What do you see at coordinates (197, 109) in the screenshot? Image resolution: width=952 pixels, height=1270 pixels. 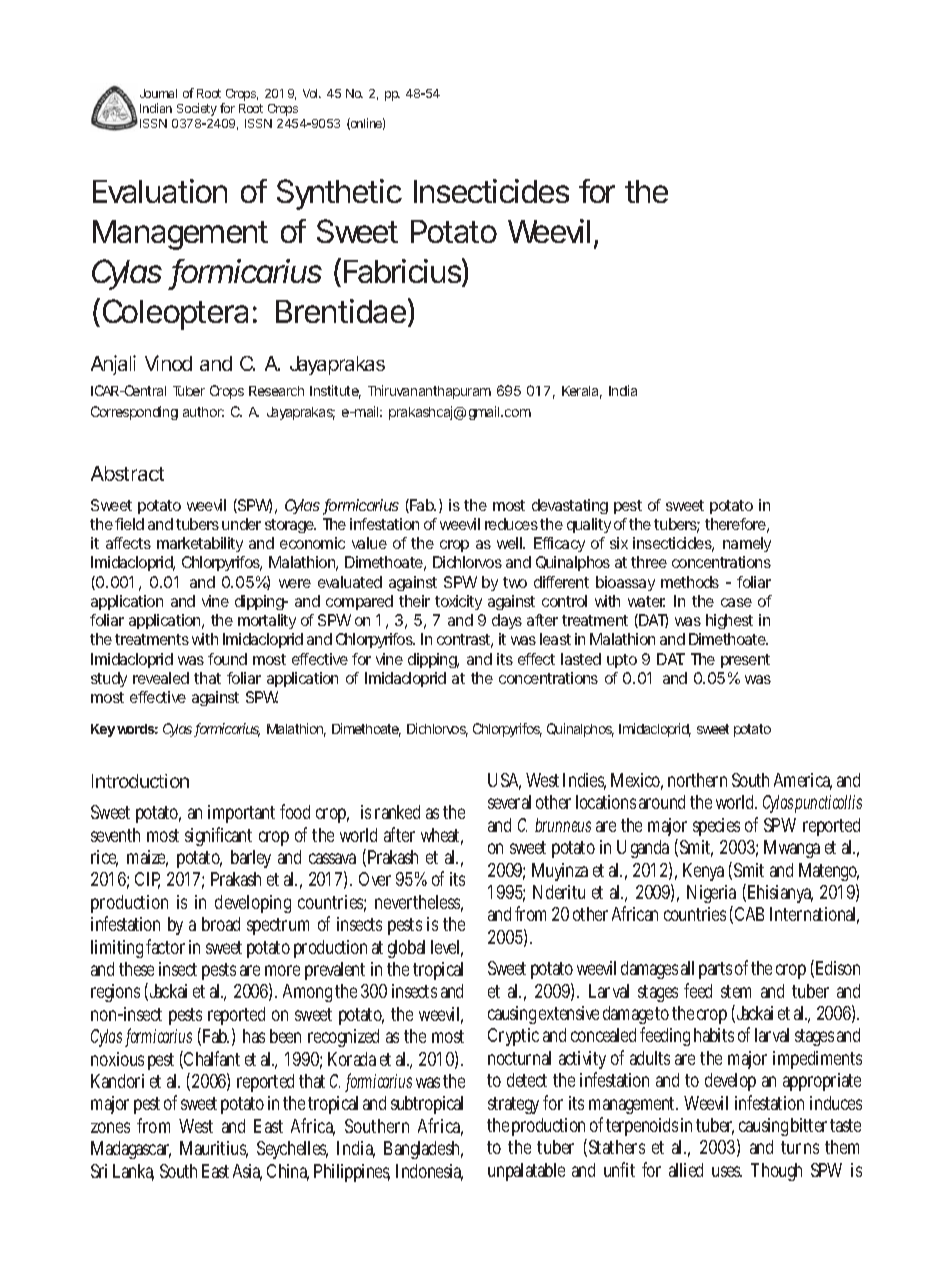 I see `Society` at bounding box center [197, 109].
